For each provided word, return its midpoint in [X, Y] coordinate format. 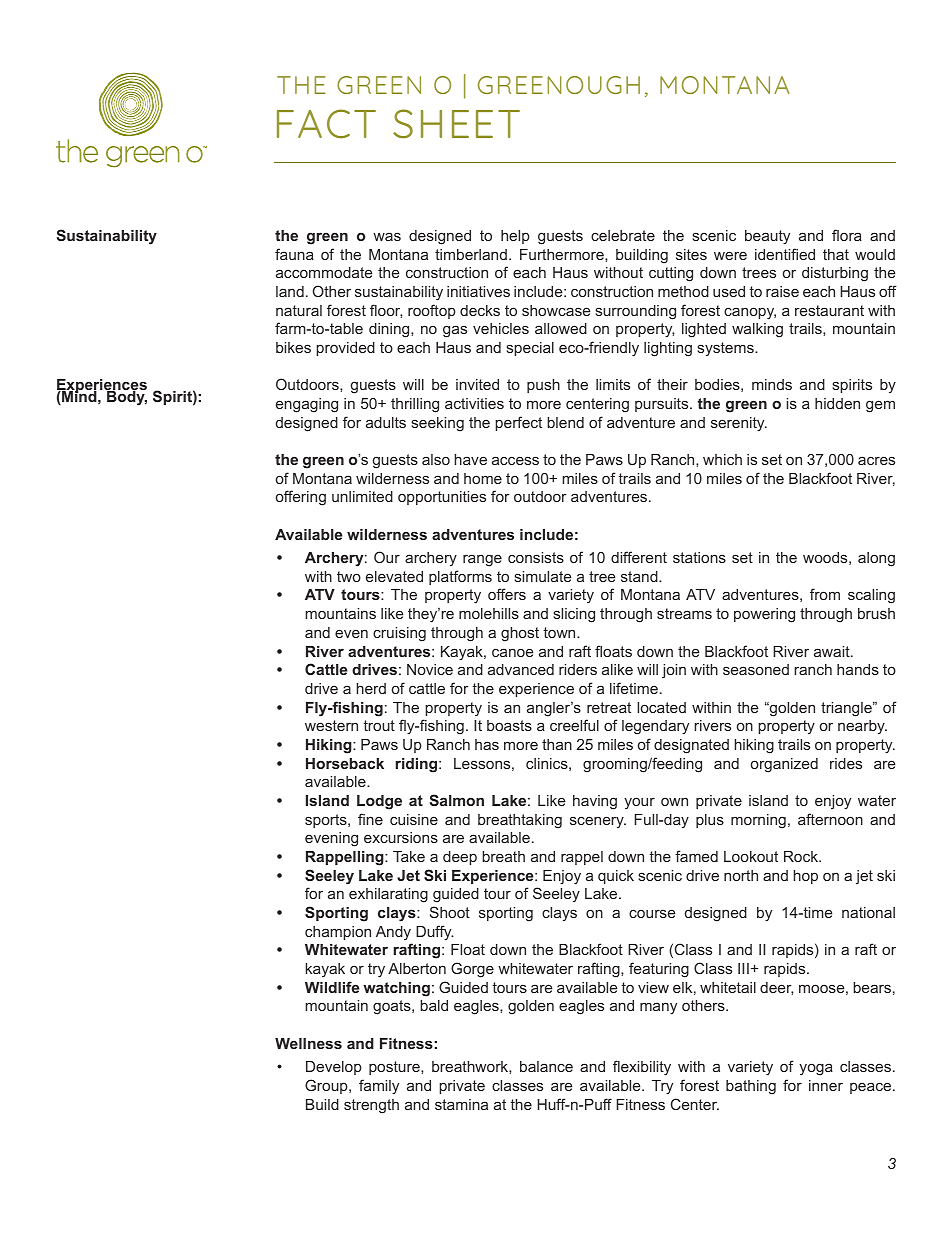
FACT [326, 124]
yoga [816, 1070]
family [379, 1087]
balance [546, 1066]
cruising [399, 634]
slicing [574, 615]
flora [847, 235]
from [825, 594]
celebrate [623, 235]
